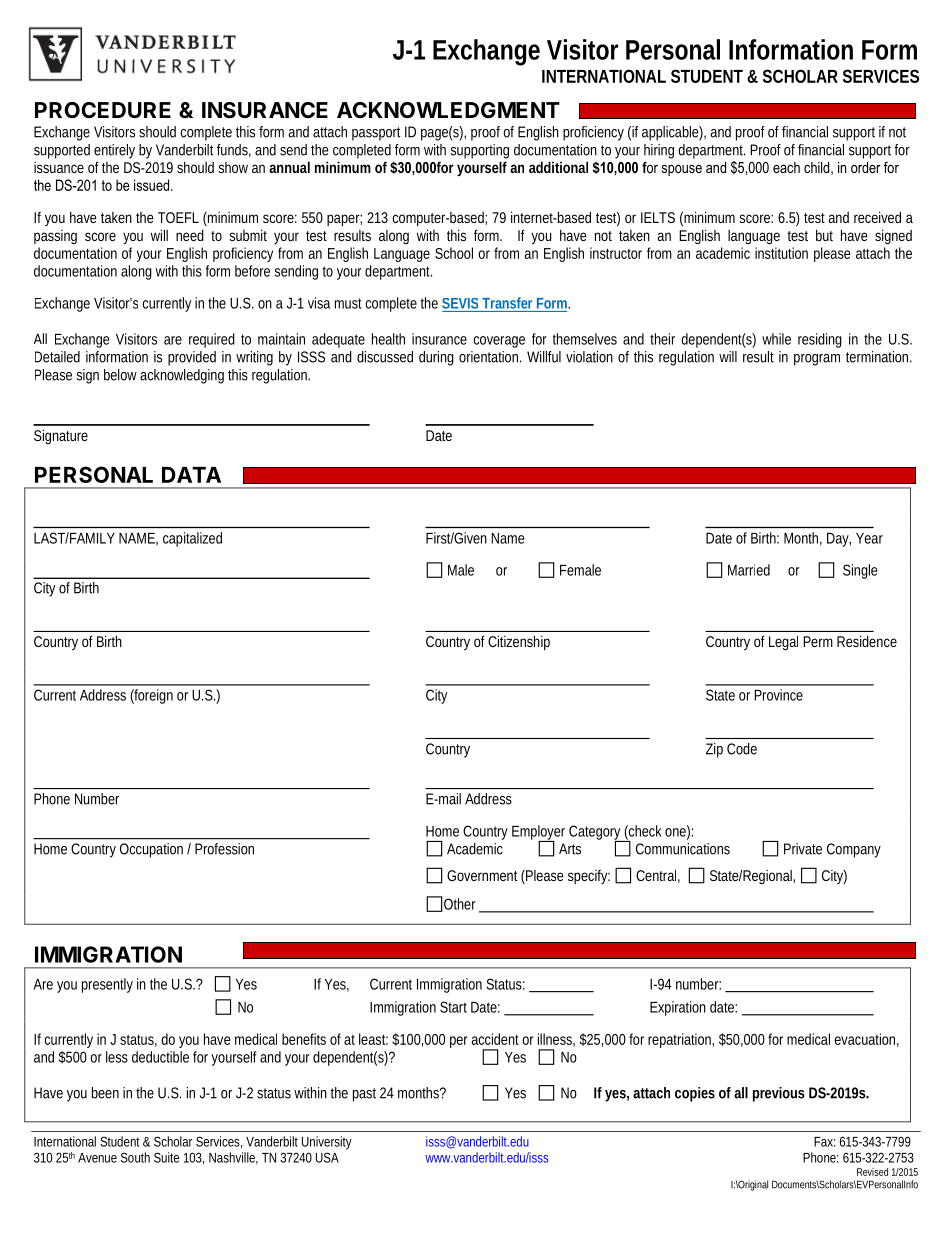  Describe the element at coordinates (166, 1157) in the screenshot. I see `Suite` at that location.
